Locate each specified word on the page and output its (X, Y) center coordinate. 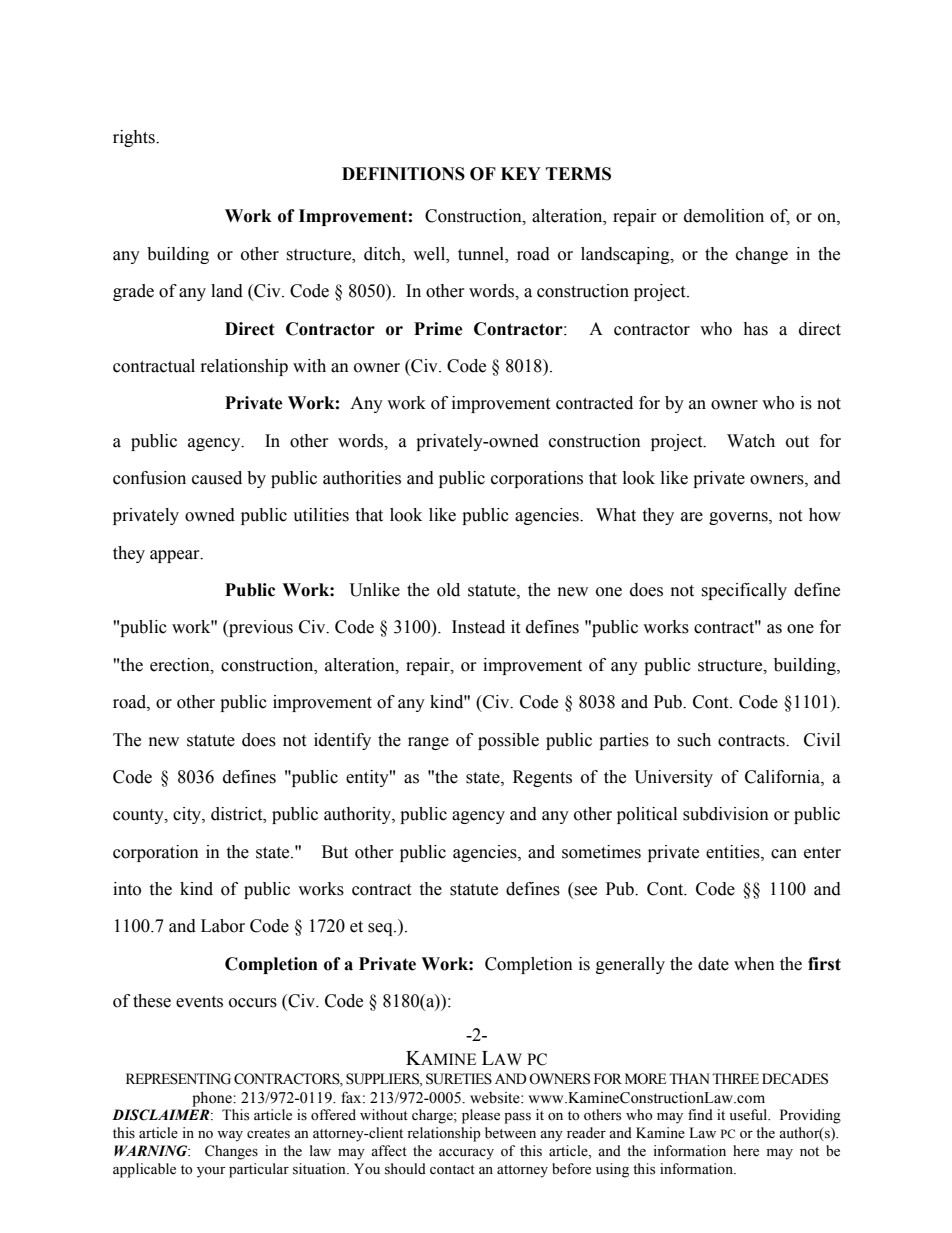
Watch (751, 441)
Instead (478, 627)
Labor (223, 926)
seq (381, 929)
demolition (724, 216)
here (746, 1151)
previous (260, 628)
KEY (521, 173)
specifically (744, 591)
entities (734, 852)
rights (135, 138)
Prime (438, 329)
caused (217, 478)
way (230, 1136)
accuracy (466, 1154)
